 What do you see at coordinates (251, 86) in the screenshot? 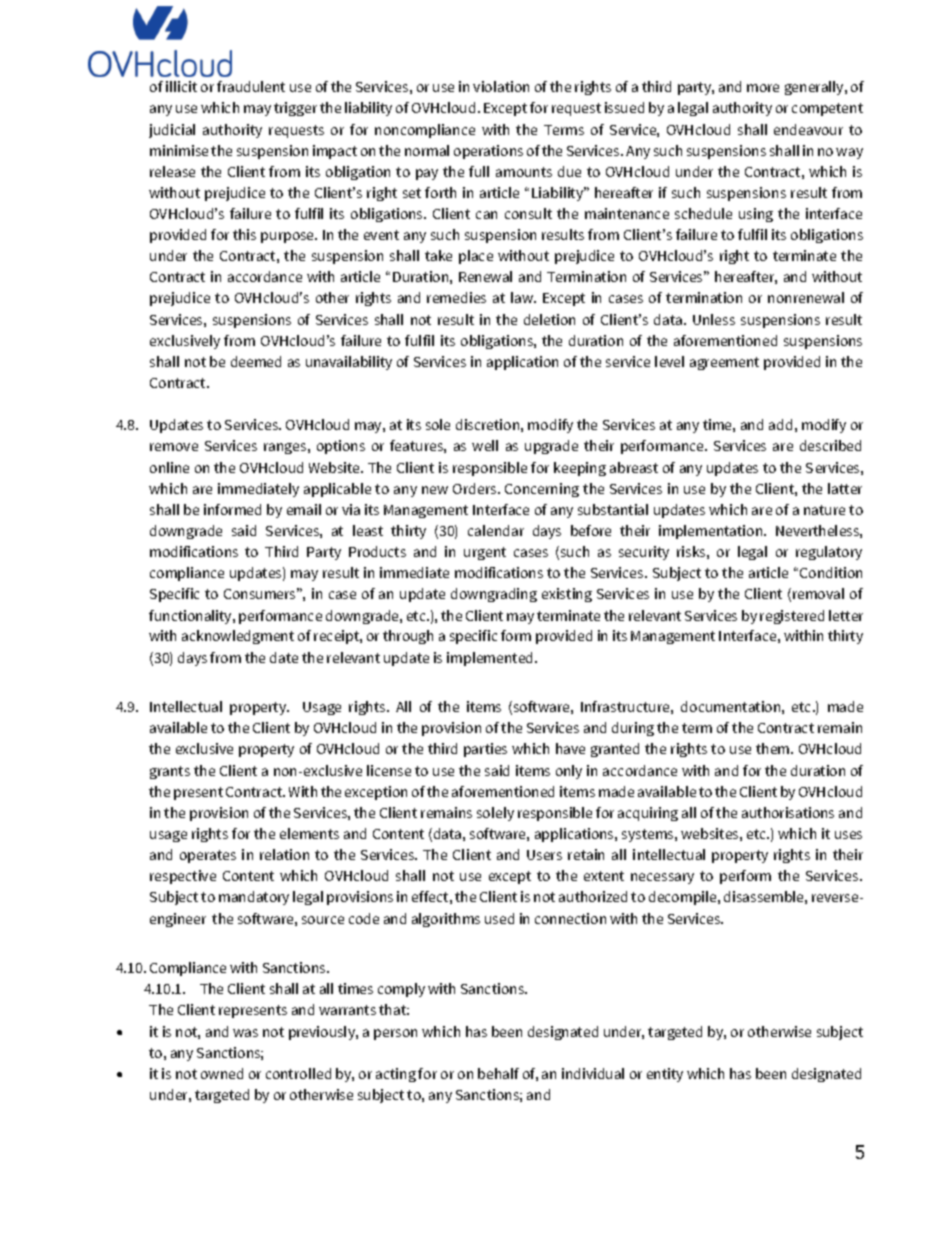
I see `fraudulent` at bounding box center [251, 86].
